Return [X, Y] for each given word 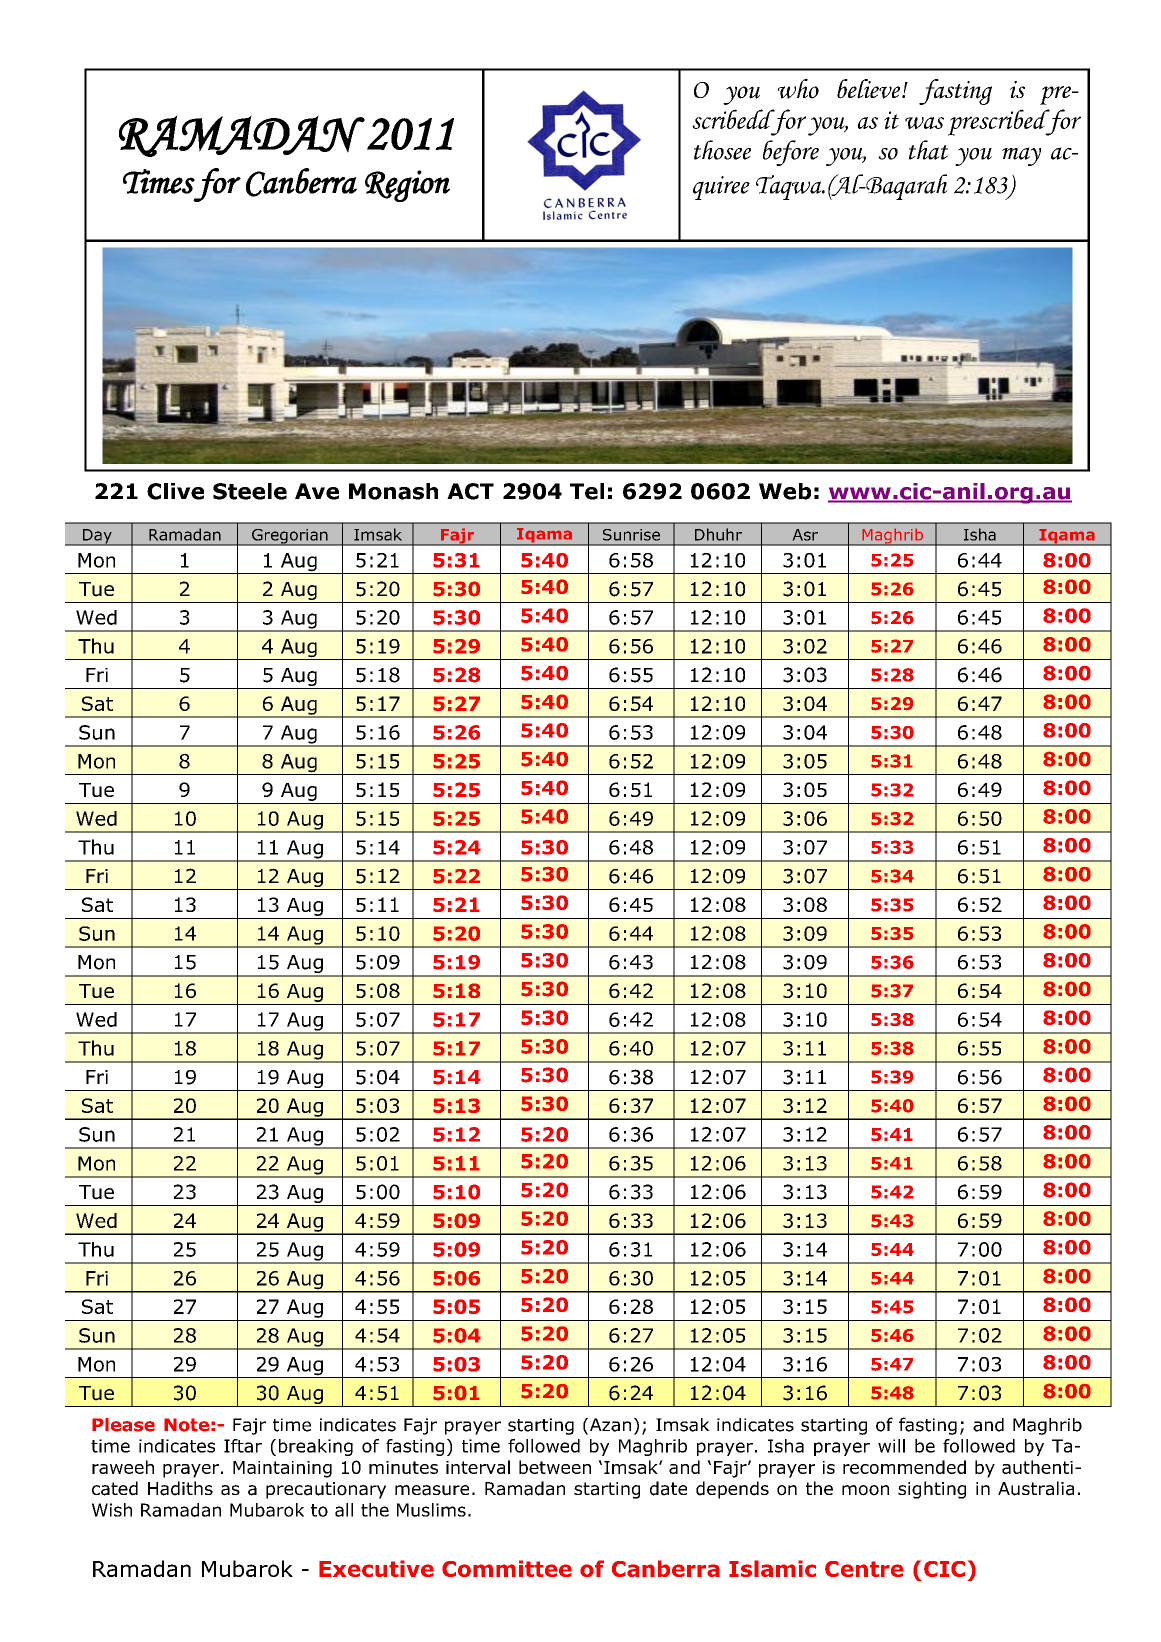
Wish [112, 1510]
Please [123, 1425]
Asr [805, 535]
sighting [932, 1490]
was [924, 123]
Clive [175, 491]
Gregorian [290, 537]
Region [407, 186]
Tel [587, 491]
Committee [507, 1568]
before [791, 153]
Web [785, 491]
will [891, 1446]
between [555, 1467]
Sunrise [631, 535]
